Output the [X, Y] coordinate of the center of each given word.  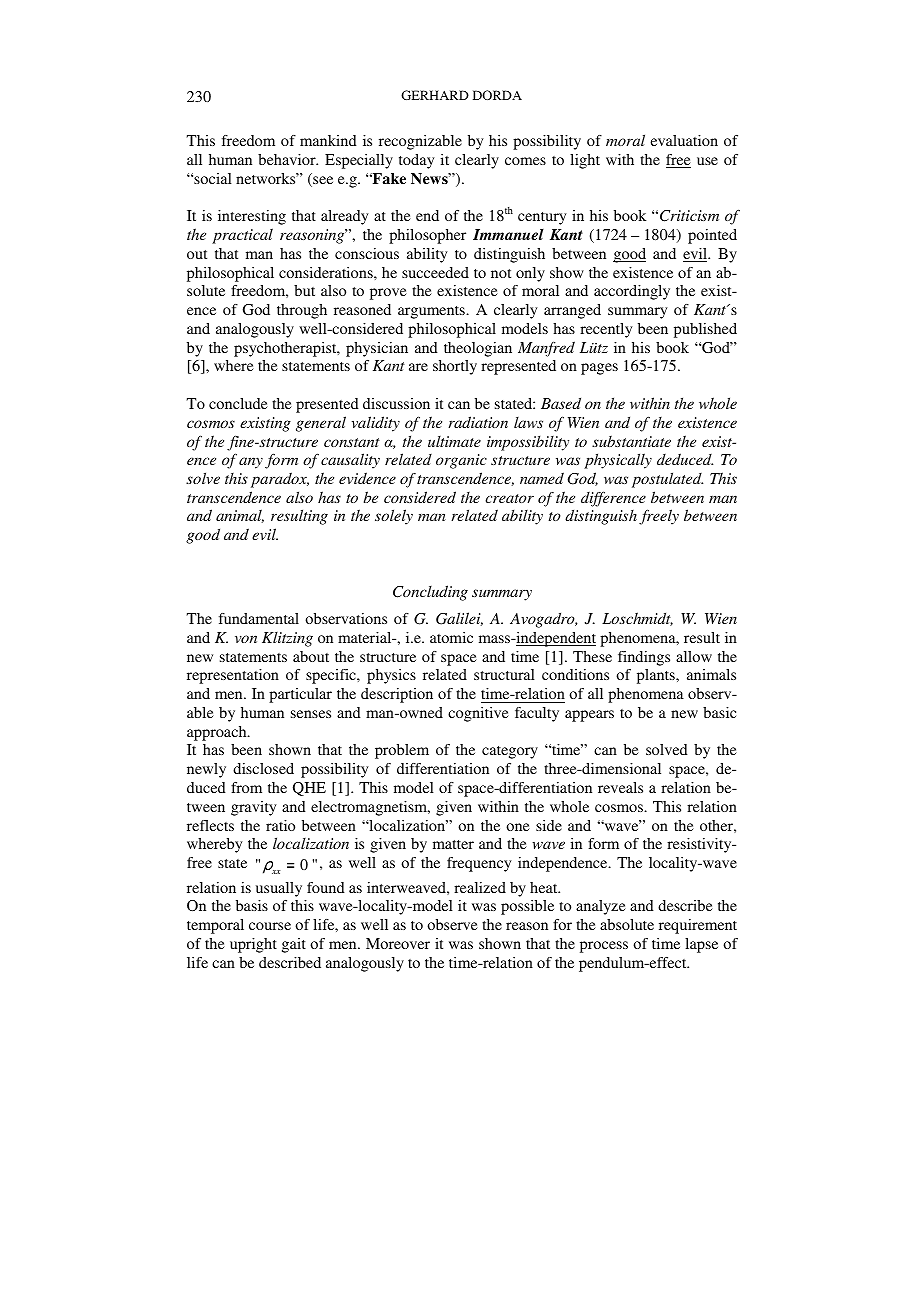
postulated [667, 480]
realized [480, 887]
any [251, 463]
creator [509, 498]
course [270, 926]
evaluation [684, 140]
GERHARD [435, 95]
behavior [288, 159]
